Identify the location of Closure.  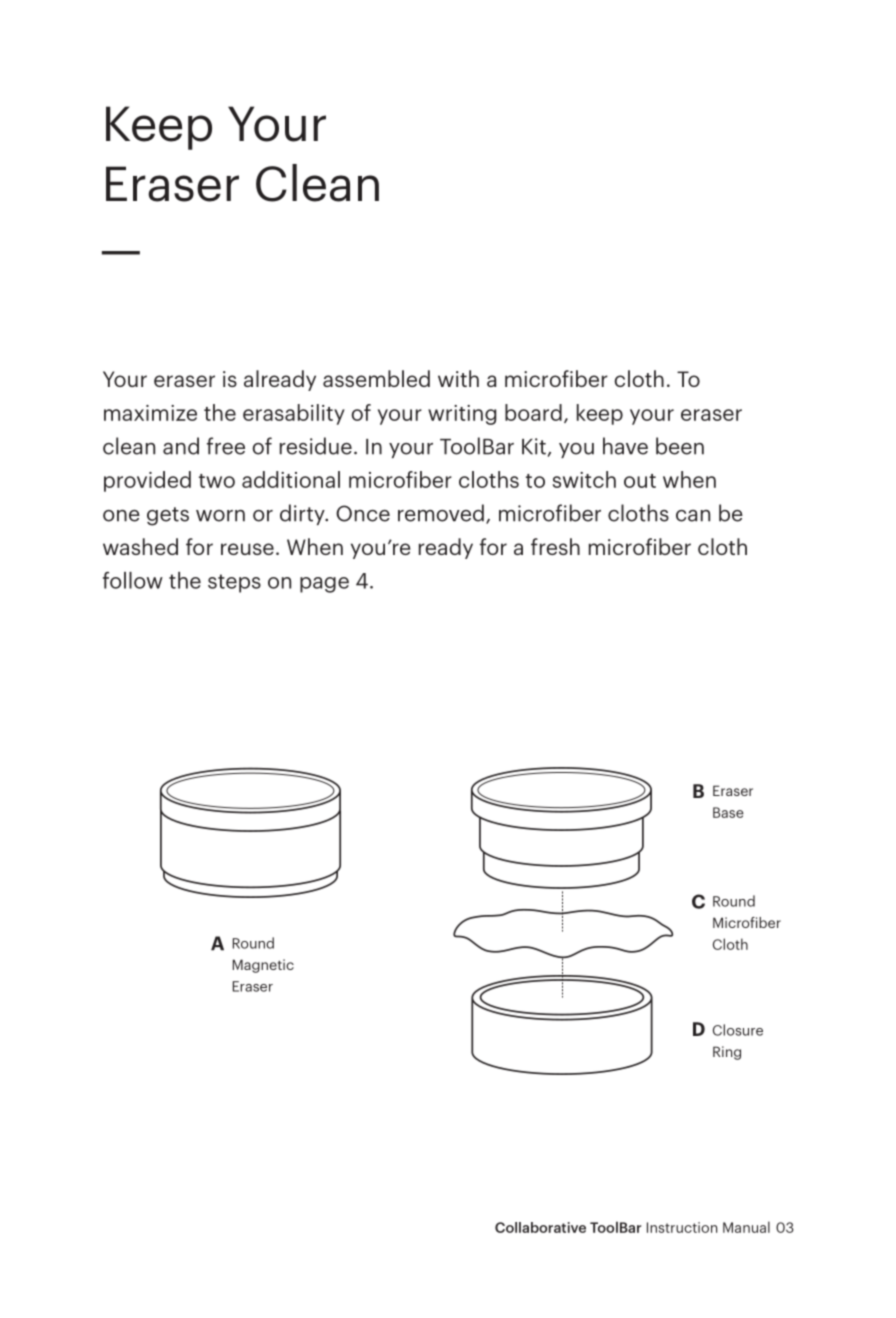
(738, 1030).
